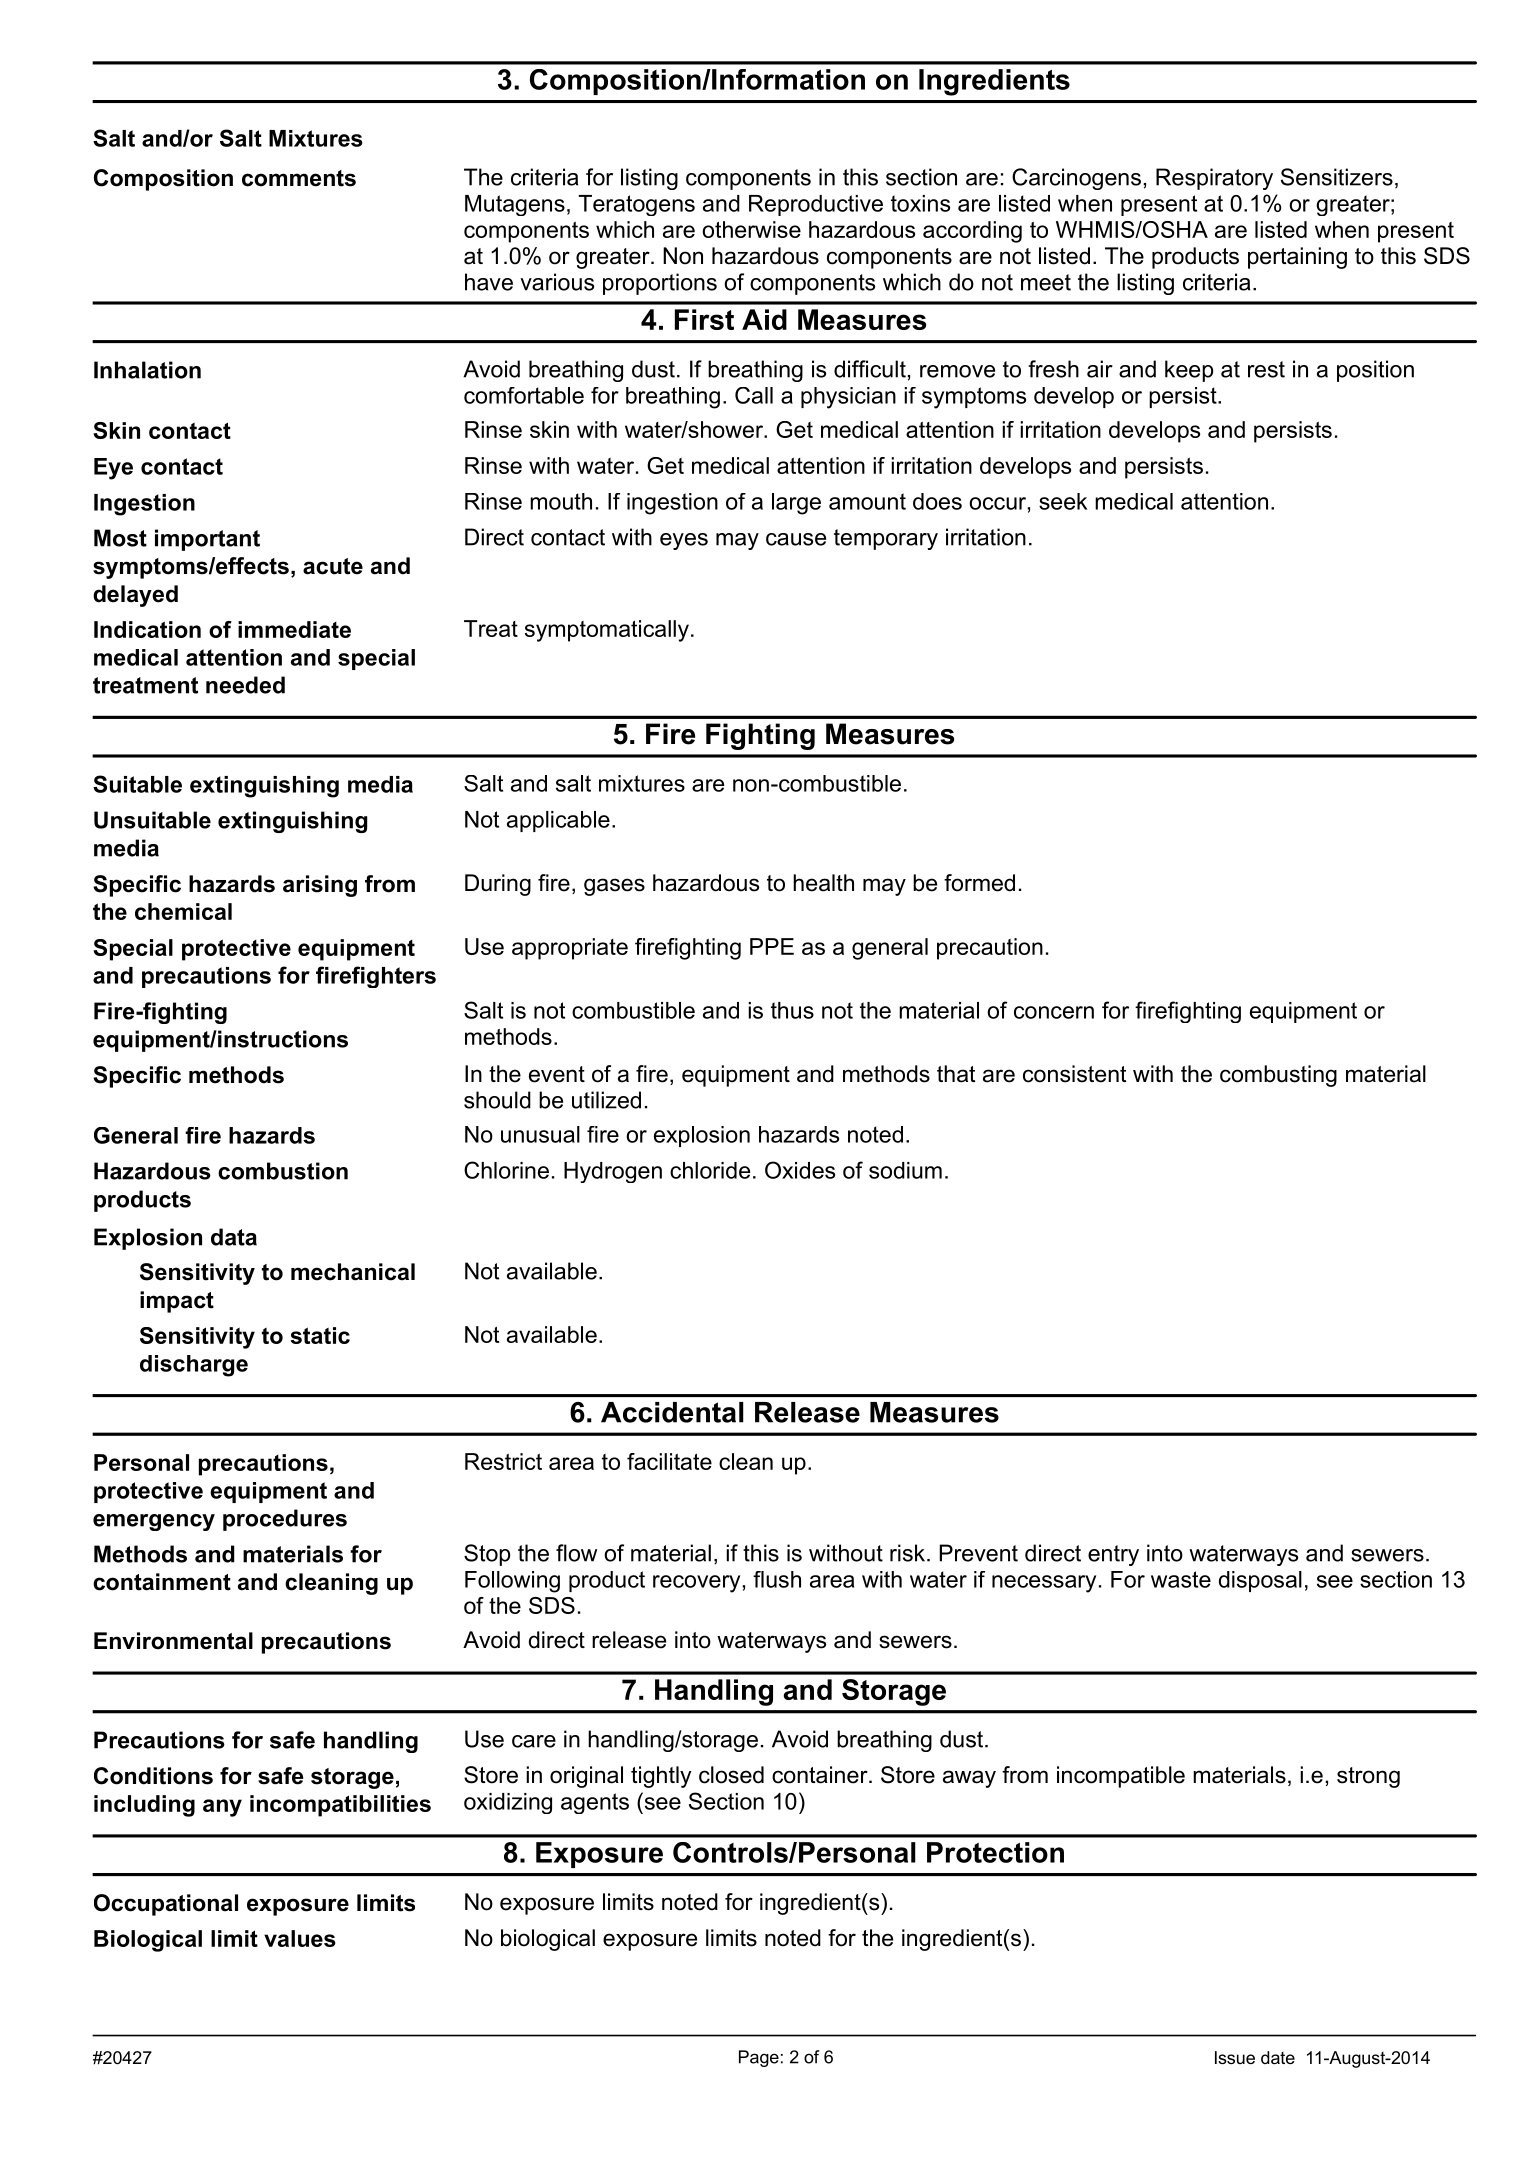 This screenshot has height=2168, width=1532. What do you see at coordinates (759, 2058) in the screenshot?
I see `Page` at bounding box center [759, 2058].
